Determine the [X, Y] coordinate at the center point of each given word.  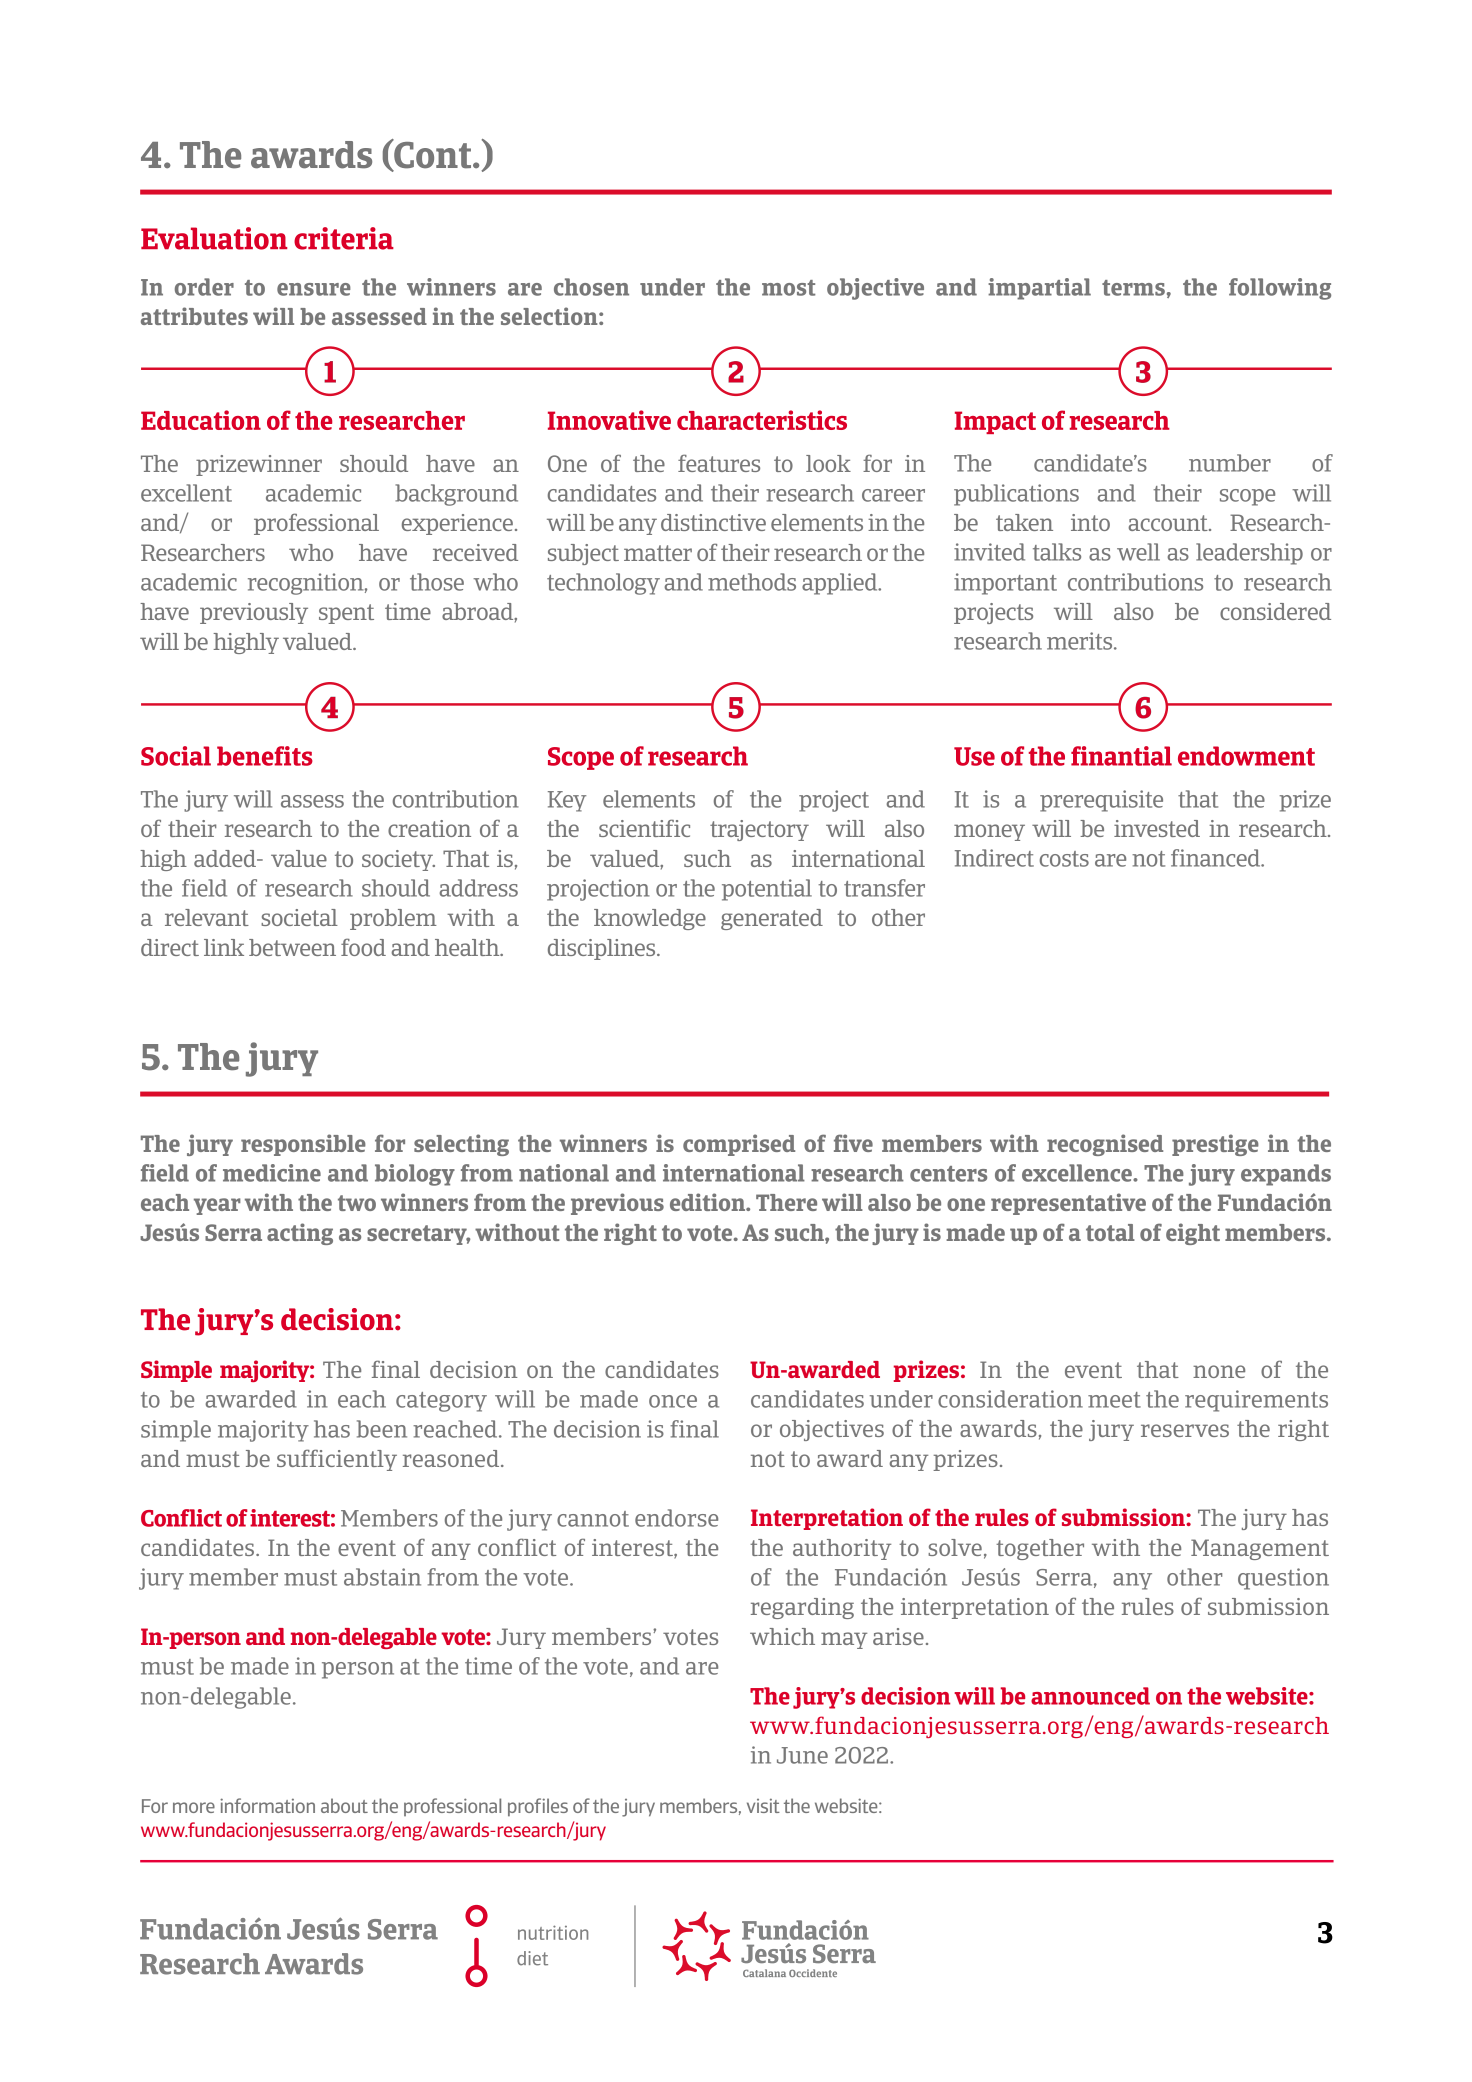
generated [772, 919]
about [344, 1805]
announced [1090, 1696]
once [673, 1401]
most [788, 288]
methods [752, 582]
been [382, 1429]
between [292, 947]
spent [346, 614]
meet [1114, 1400]
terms [1133, 288]
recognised [1105, 1145]
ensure [314, 289]
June [802, 1755]
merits [1081, 641]
